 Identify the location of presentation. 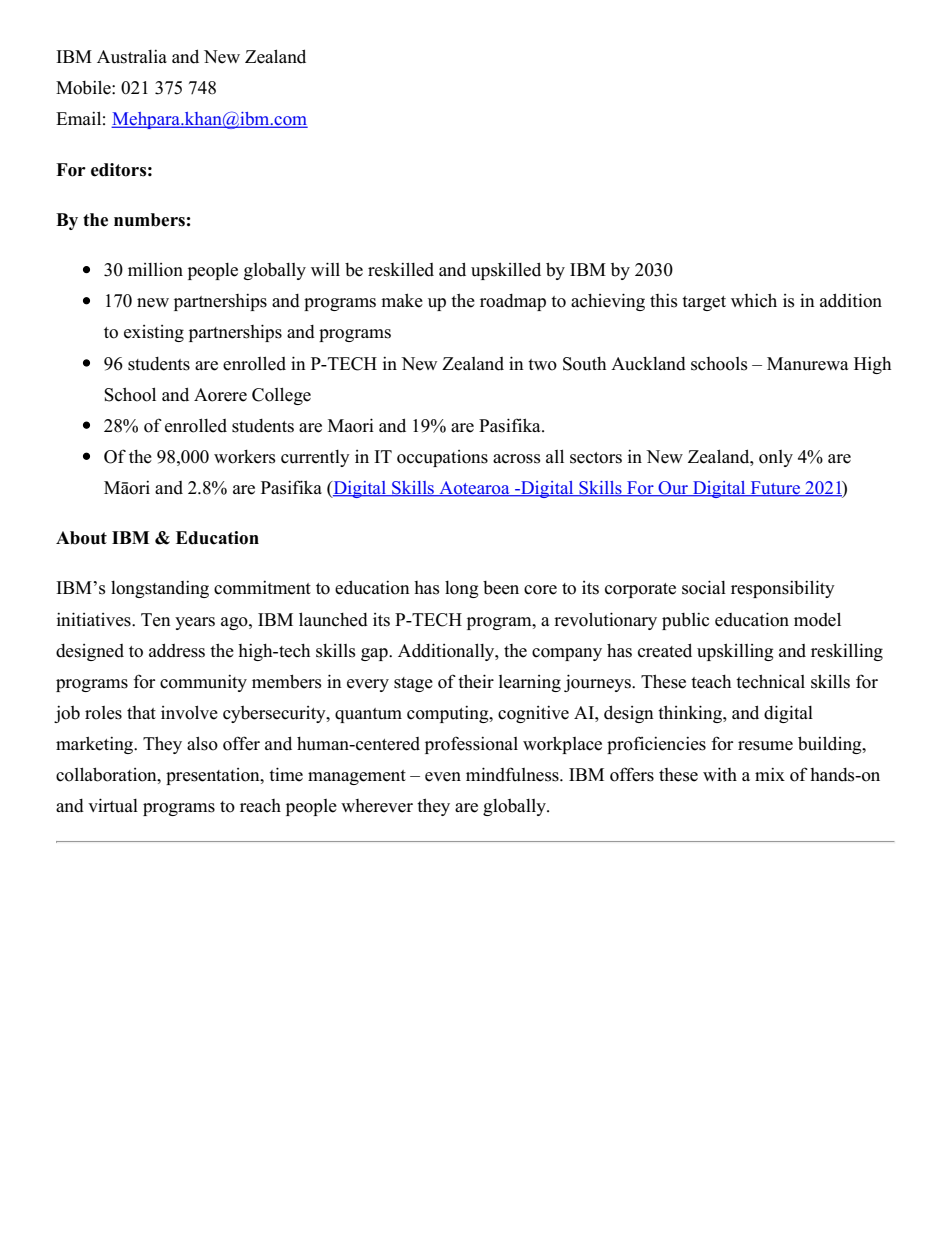
(214, 776).
